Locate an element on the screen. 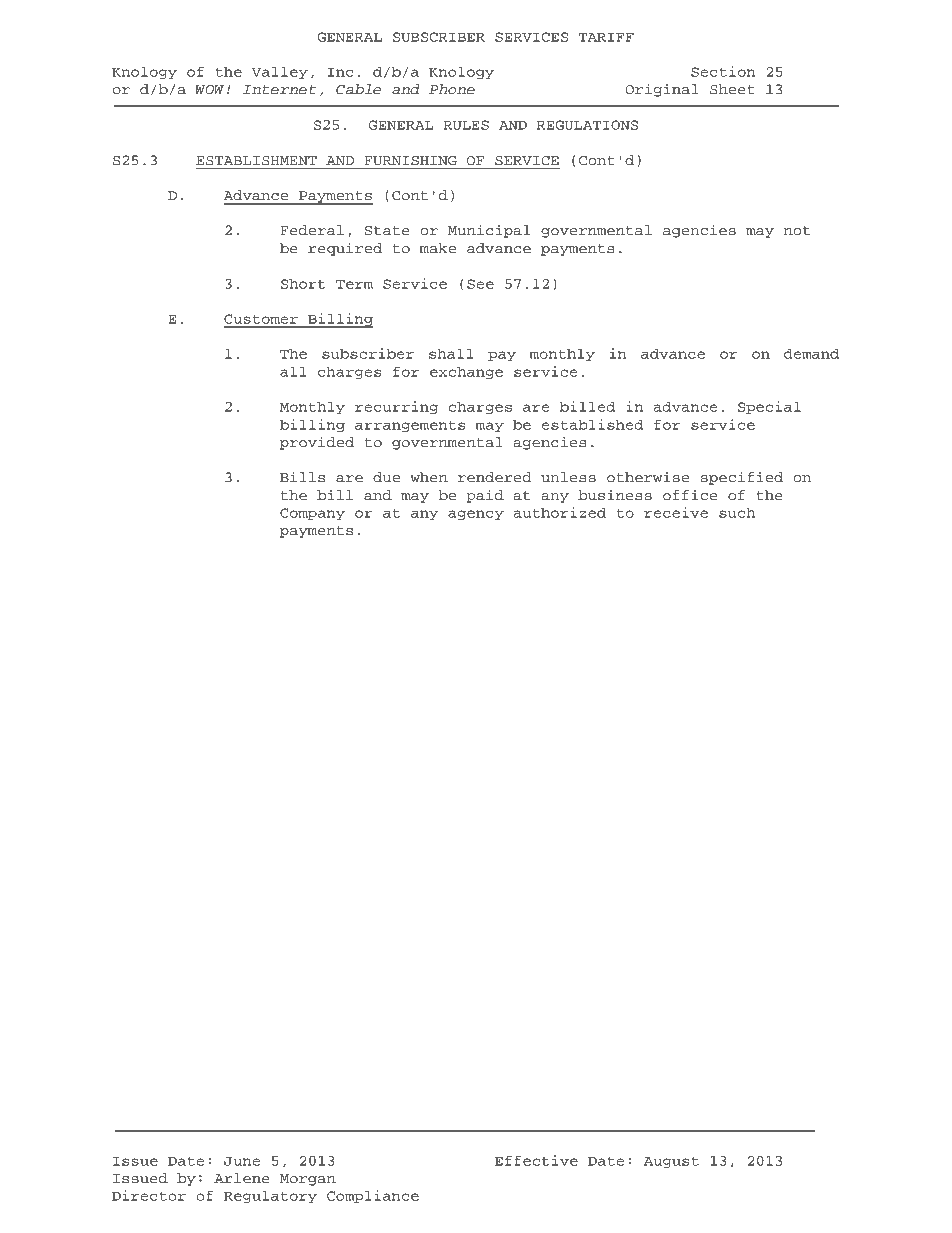 The width and height of the screenshot is (952, 1233). Phone is located at coordinates (452, 89).
